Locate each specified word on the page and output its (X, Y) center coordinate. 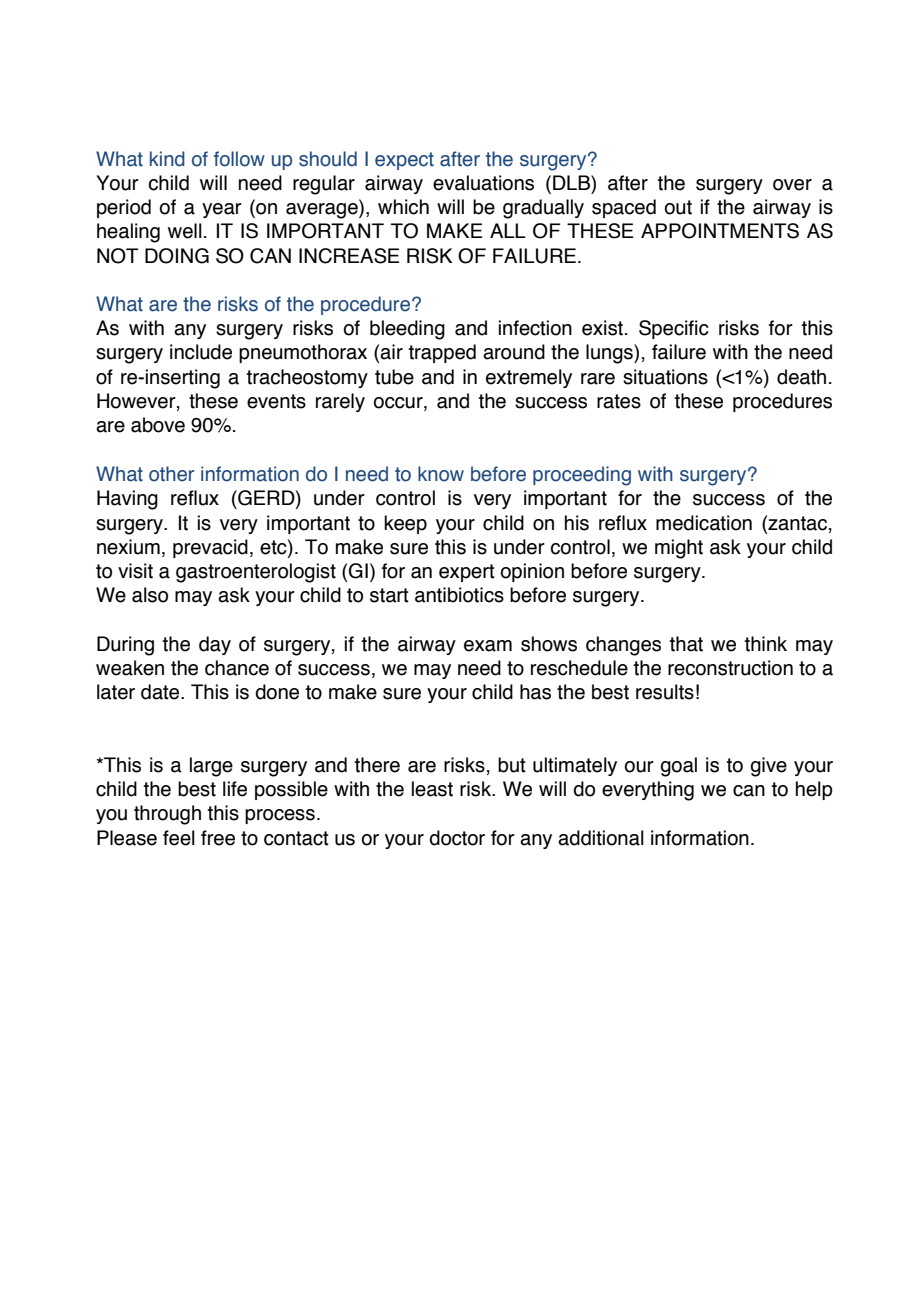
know (441, 474)
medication (704, 523)
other (171, 474)
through (167, 815)
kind (167, 159)
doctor (457, 838)
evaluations (483, 183)
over (792, 185)
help (814, 790)
